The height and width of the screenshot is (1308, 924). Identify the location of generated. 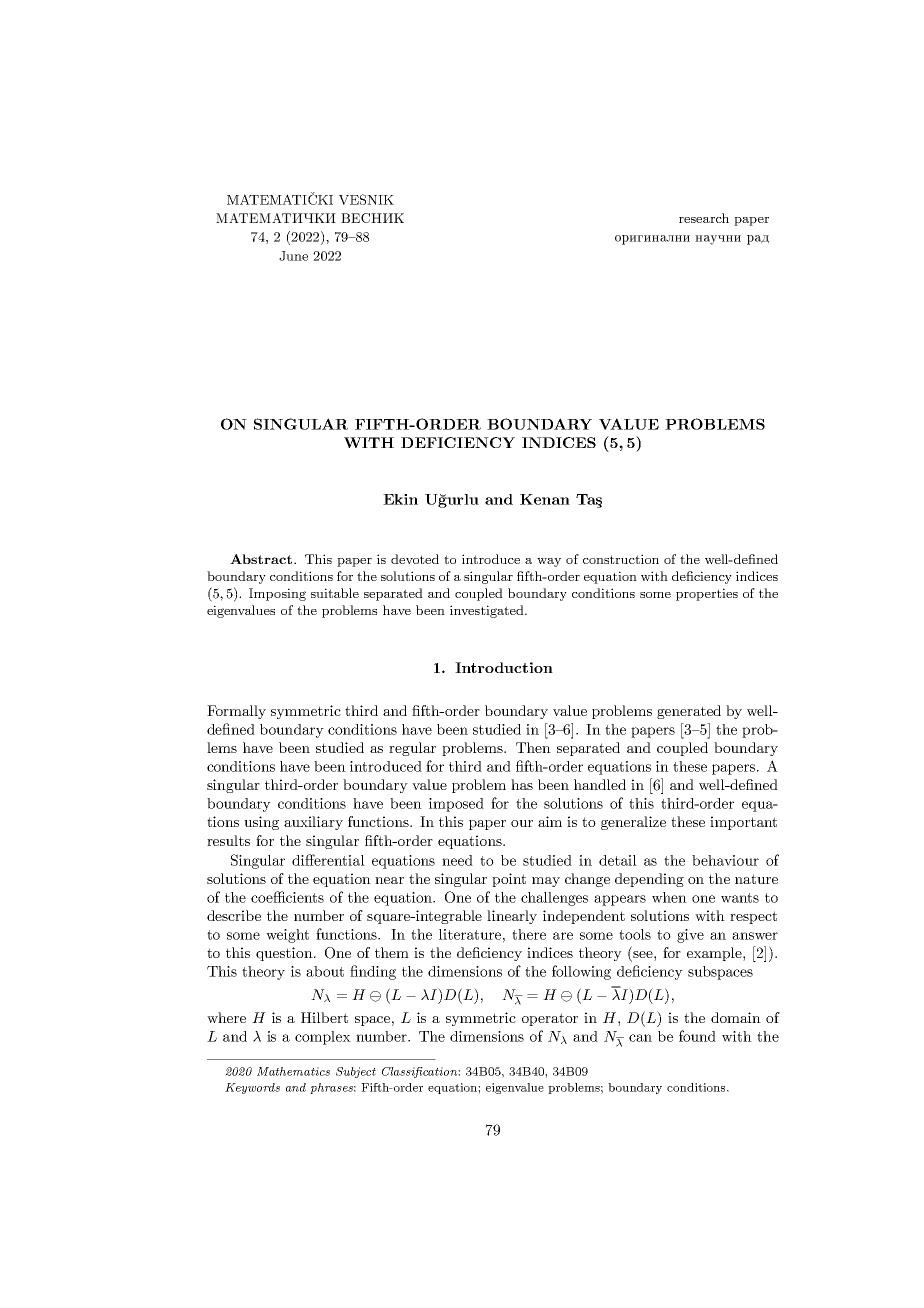
(689, 712).
